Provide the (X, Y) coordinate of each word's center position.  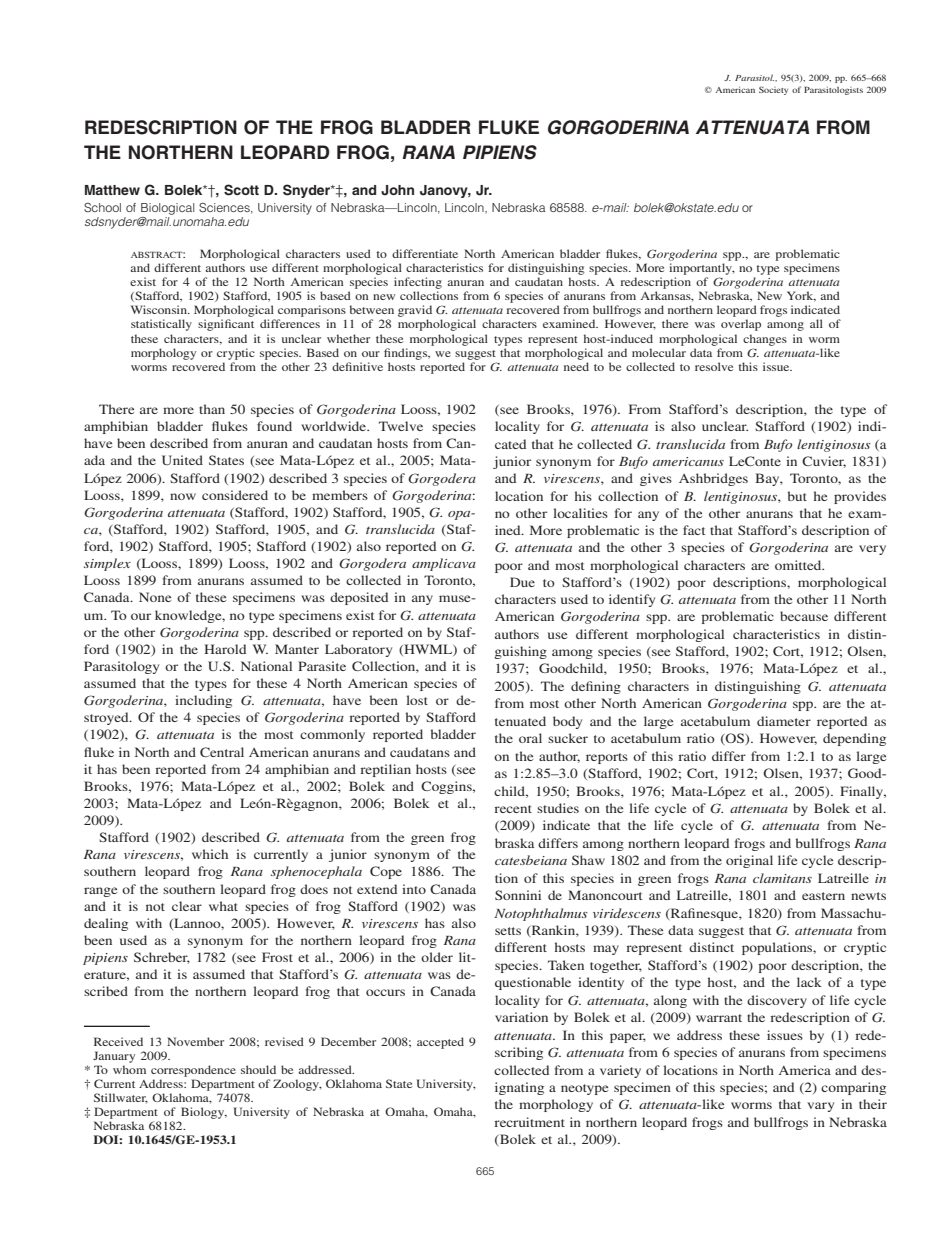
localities (580, 513)
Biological (167, 209)
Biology (204, 1113)
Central (222, 752)
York (801, 296)
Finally (863, 792)
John (397, 190)
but (797, 496)
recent (513, 809)
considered (235, 495)
